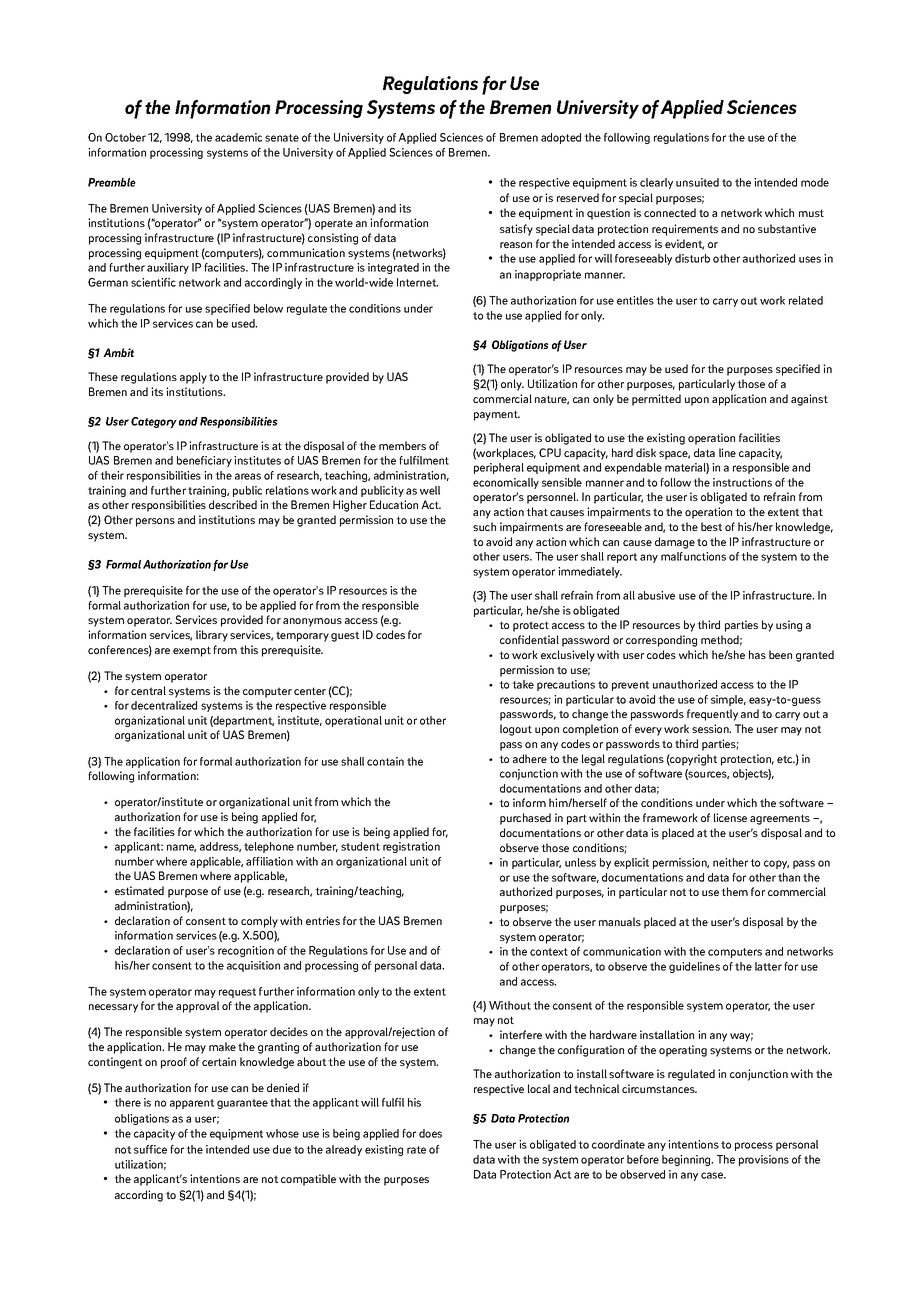 The width and height of the document is (924, 1308). I want to click on instructions, so click(742, 482).
